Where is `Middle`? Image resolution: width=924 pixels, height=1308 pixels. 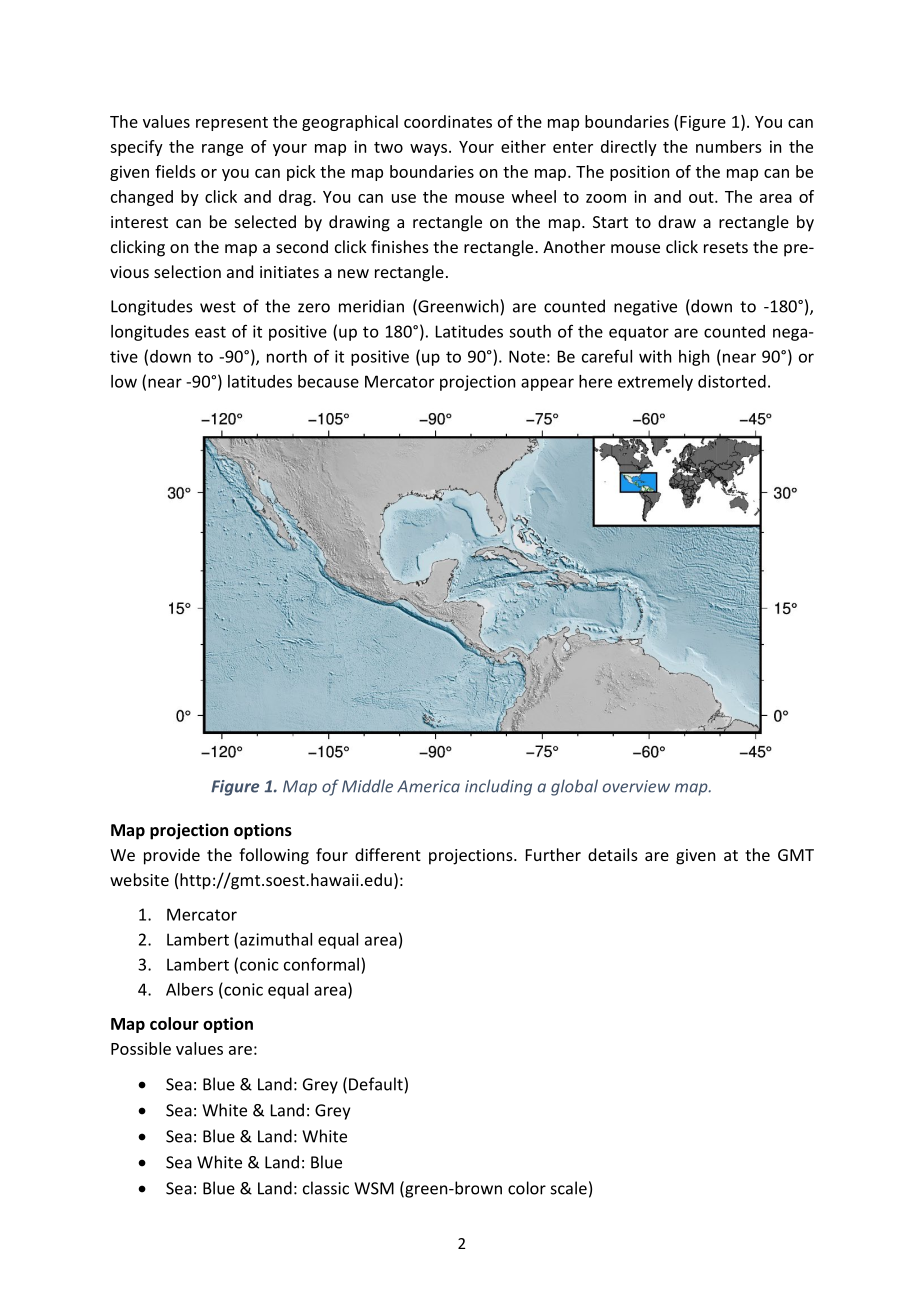
Middle is located at coordinates (367, 786).
